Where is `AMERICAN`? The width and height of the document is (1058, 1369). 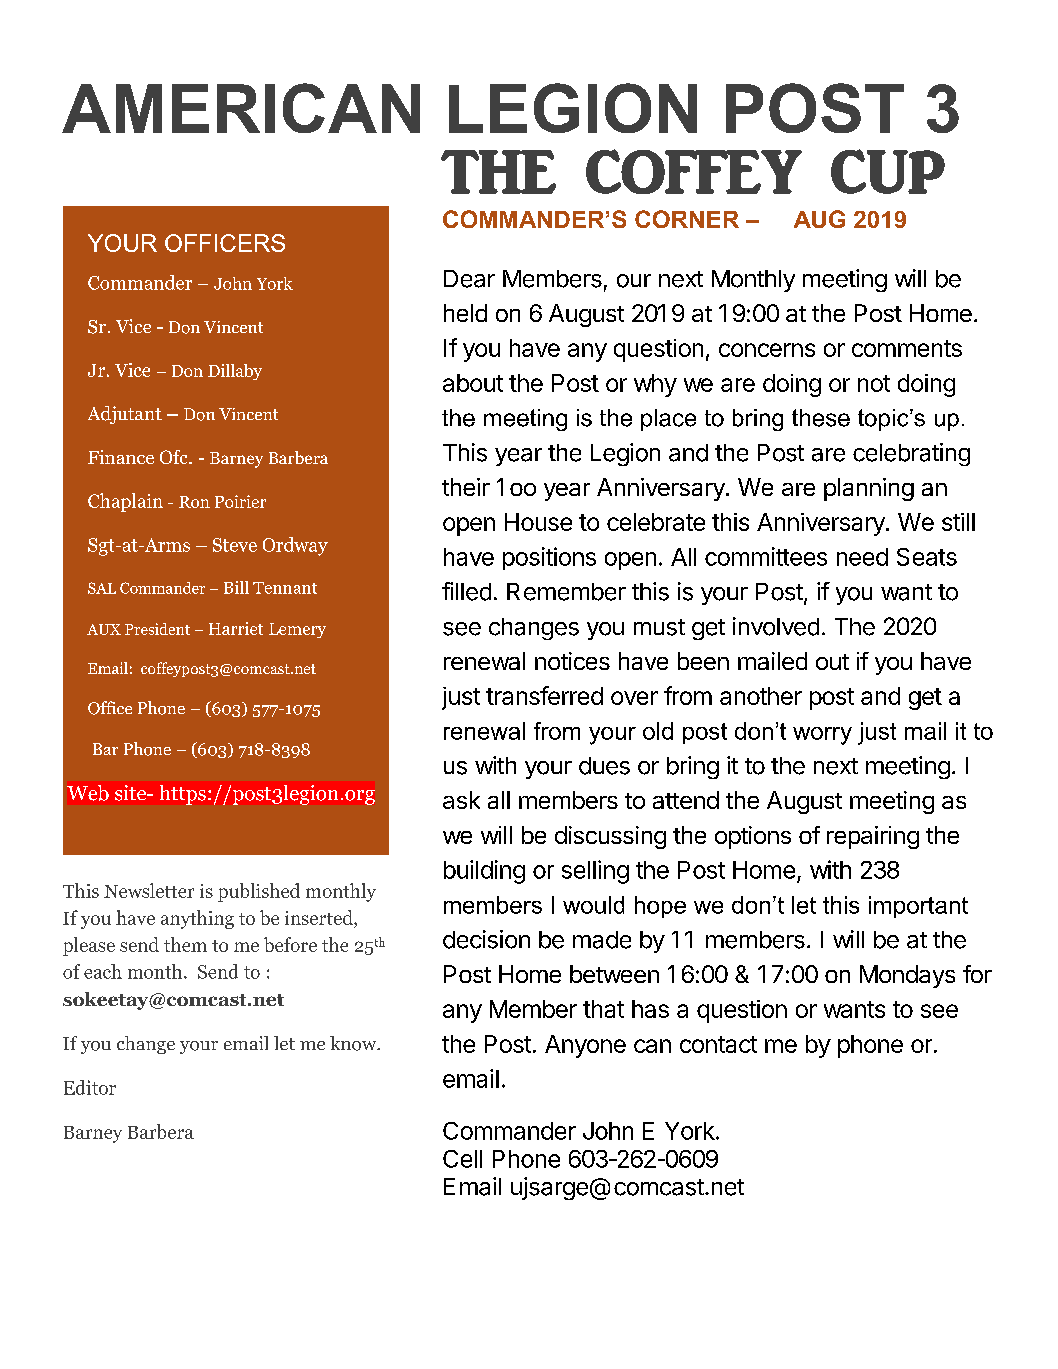
AMERICAN is located at coordinates (241, 108).
